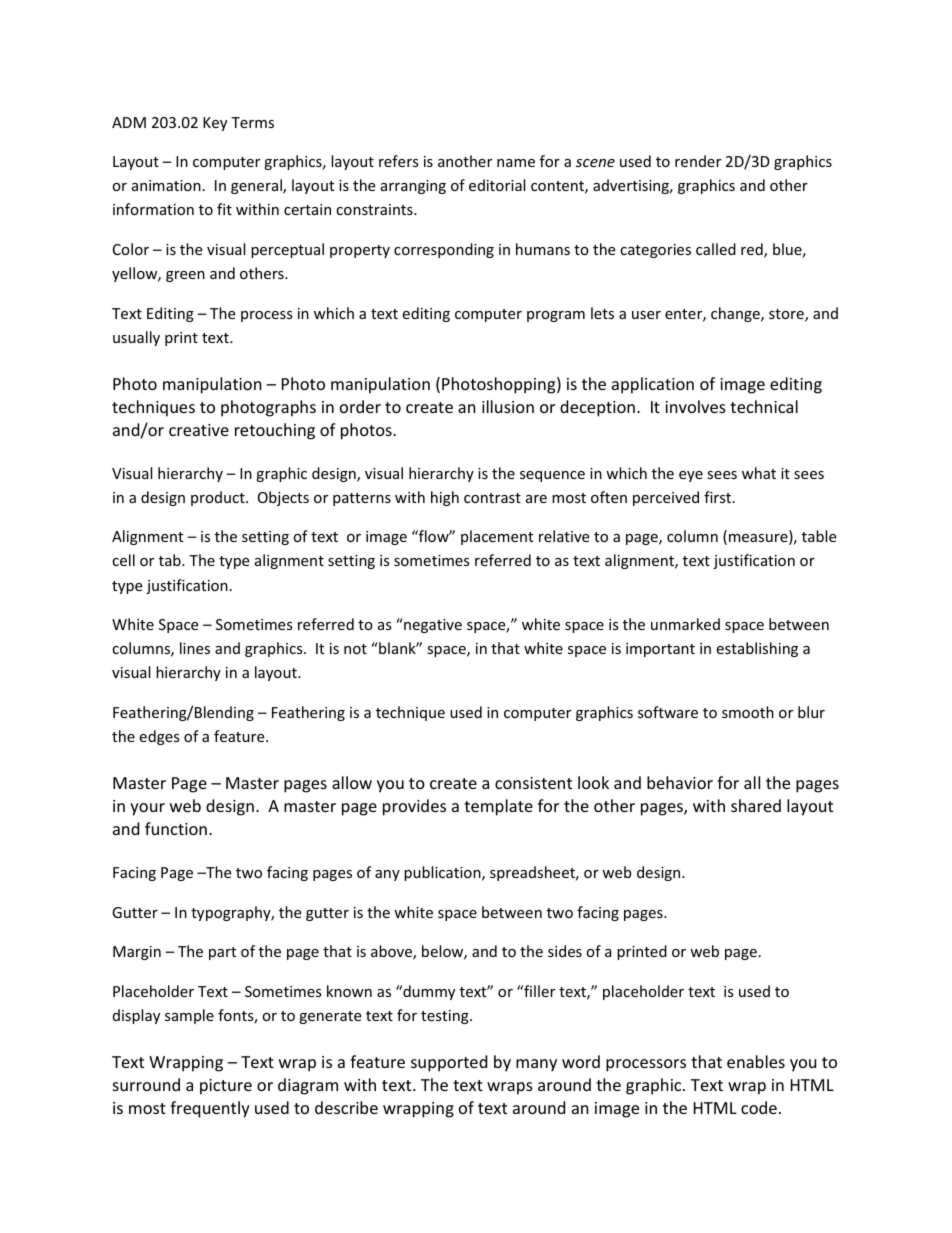  What do you see at coordinates (215, 124) in the screenshot?
I see `Key` at bounding box center [215, 124].
